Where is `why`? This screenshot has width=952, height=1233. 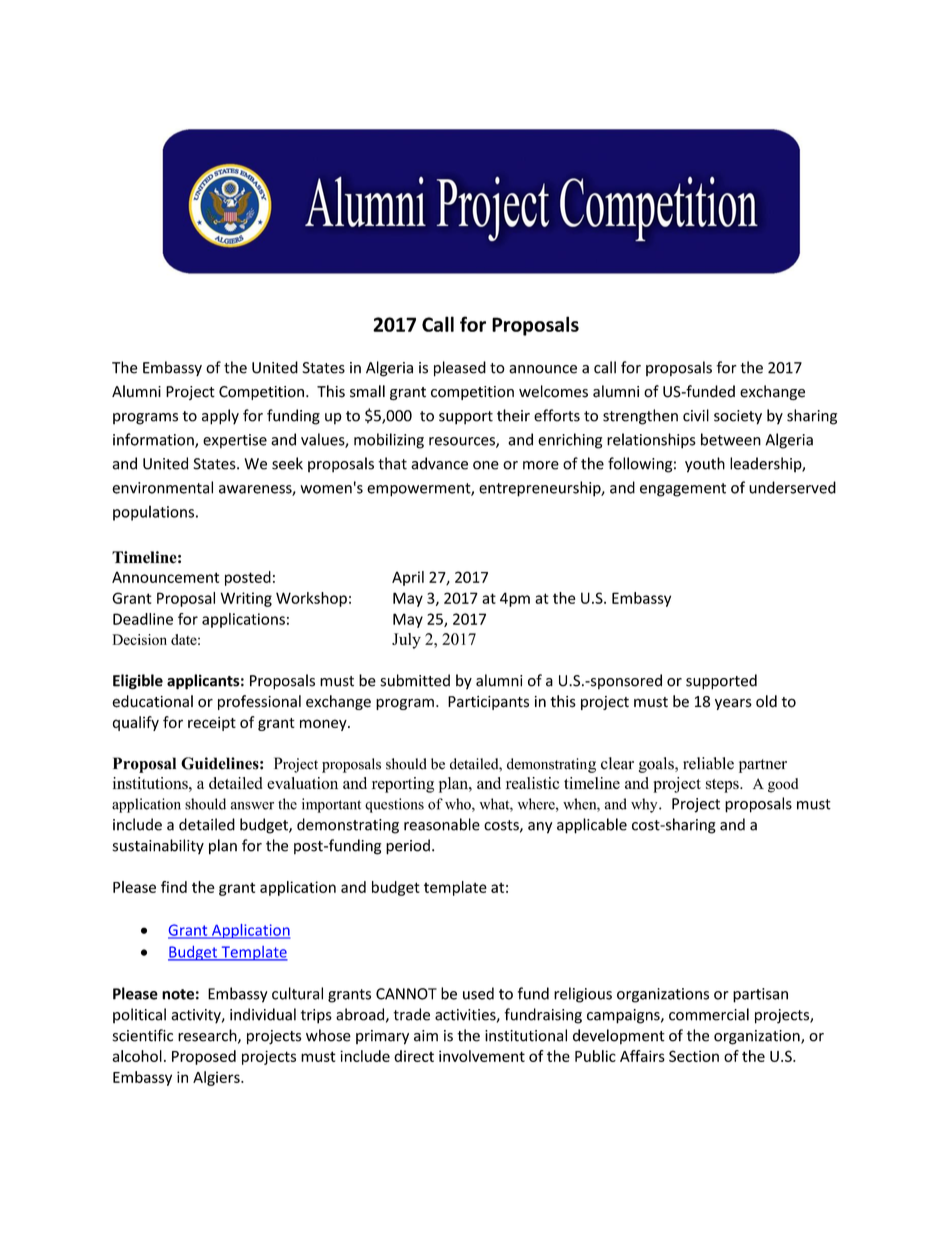
why is located at coordinates (645, 805).
